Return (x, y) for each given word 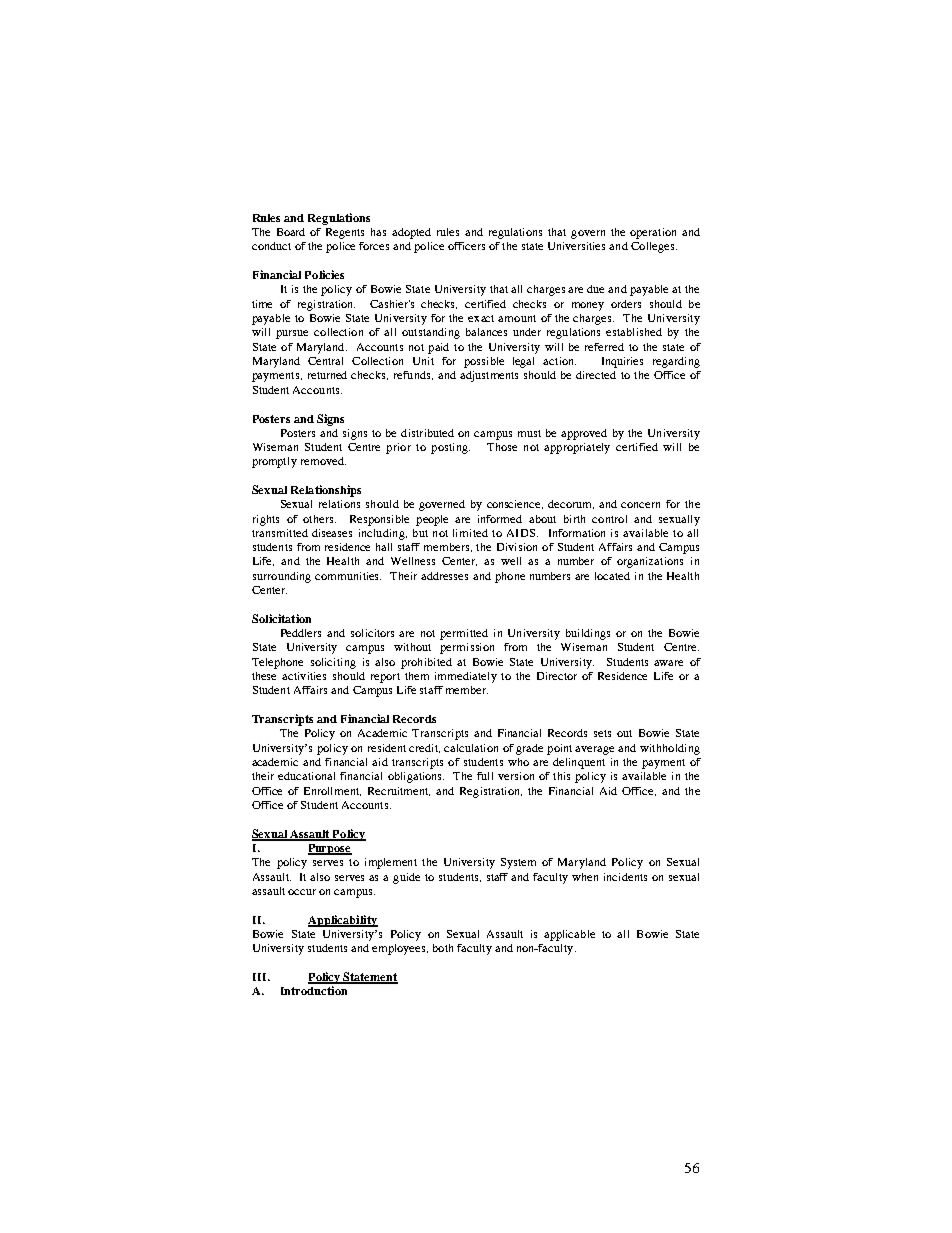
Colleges (654, 247)
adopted (411, 233)
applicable (569, 935)
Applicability (343, 921)
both (443, 948)
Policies (324, 274)
